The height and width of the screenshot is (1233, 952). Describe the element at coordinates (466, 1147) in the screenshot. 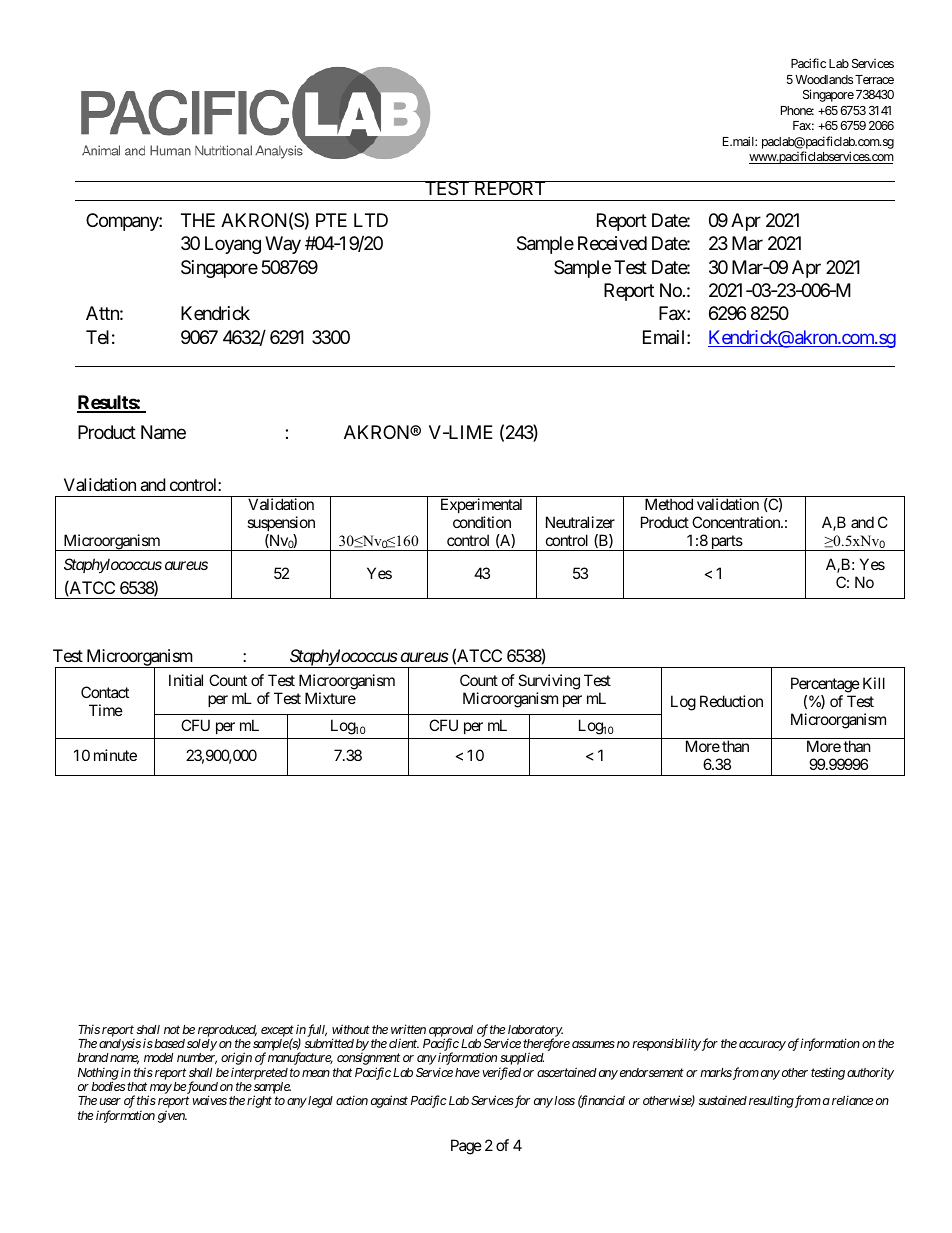

I see `Page` at that location.
